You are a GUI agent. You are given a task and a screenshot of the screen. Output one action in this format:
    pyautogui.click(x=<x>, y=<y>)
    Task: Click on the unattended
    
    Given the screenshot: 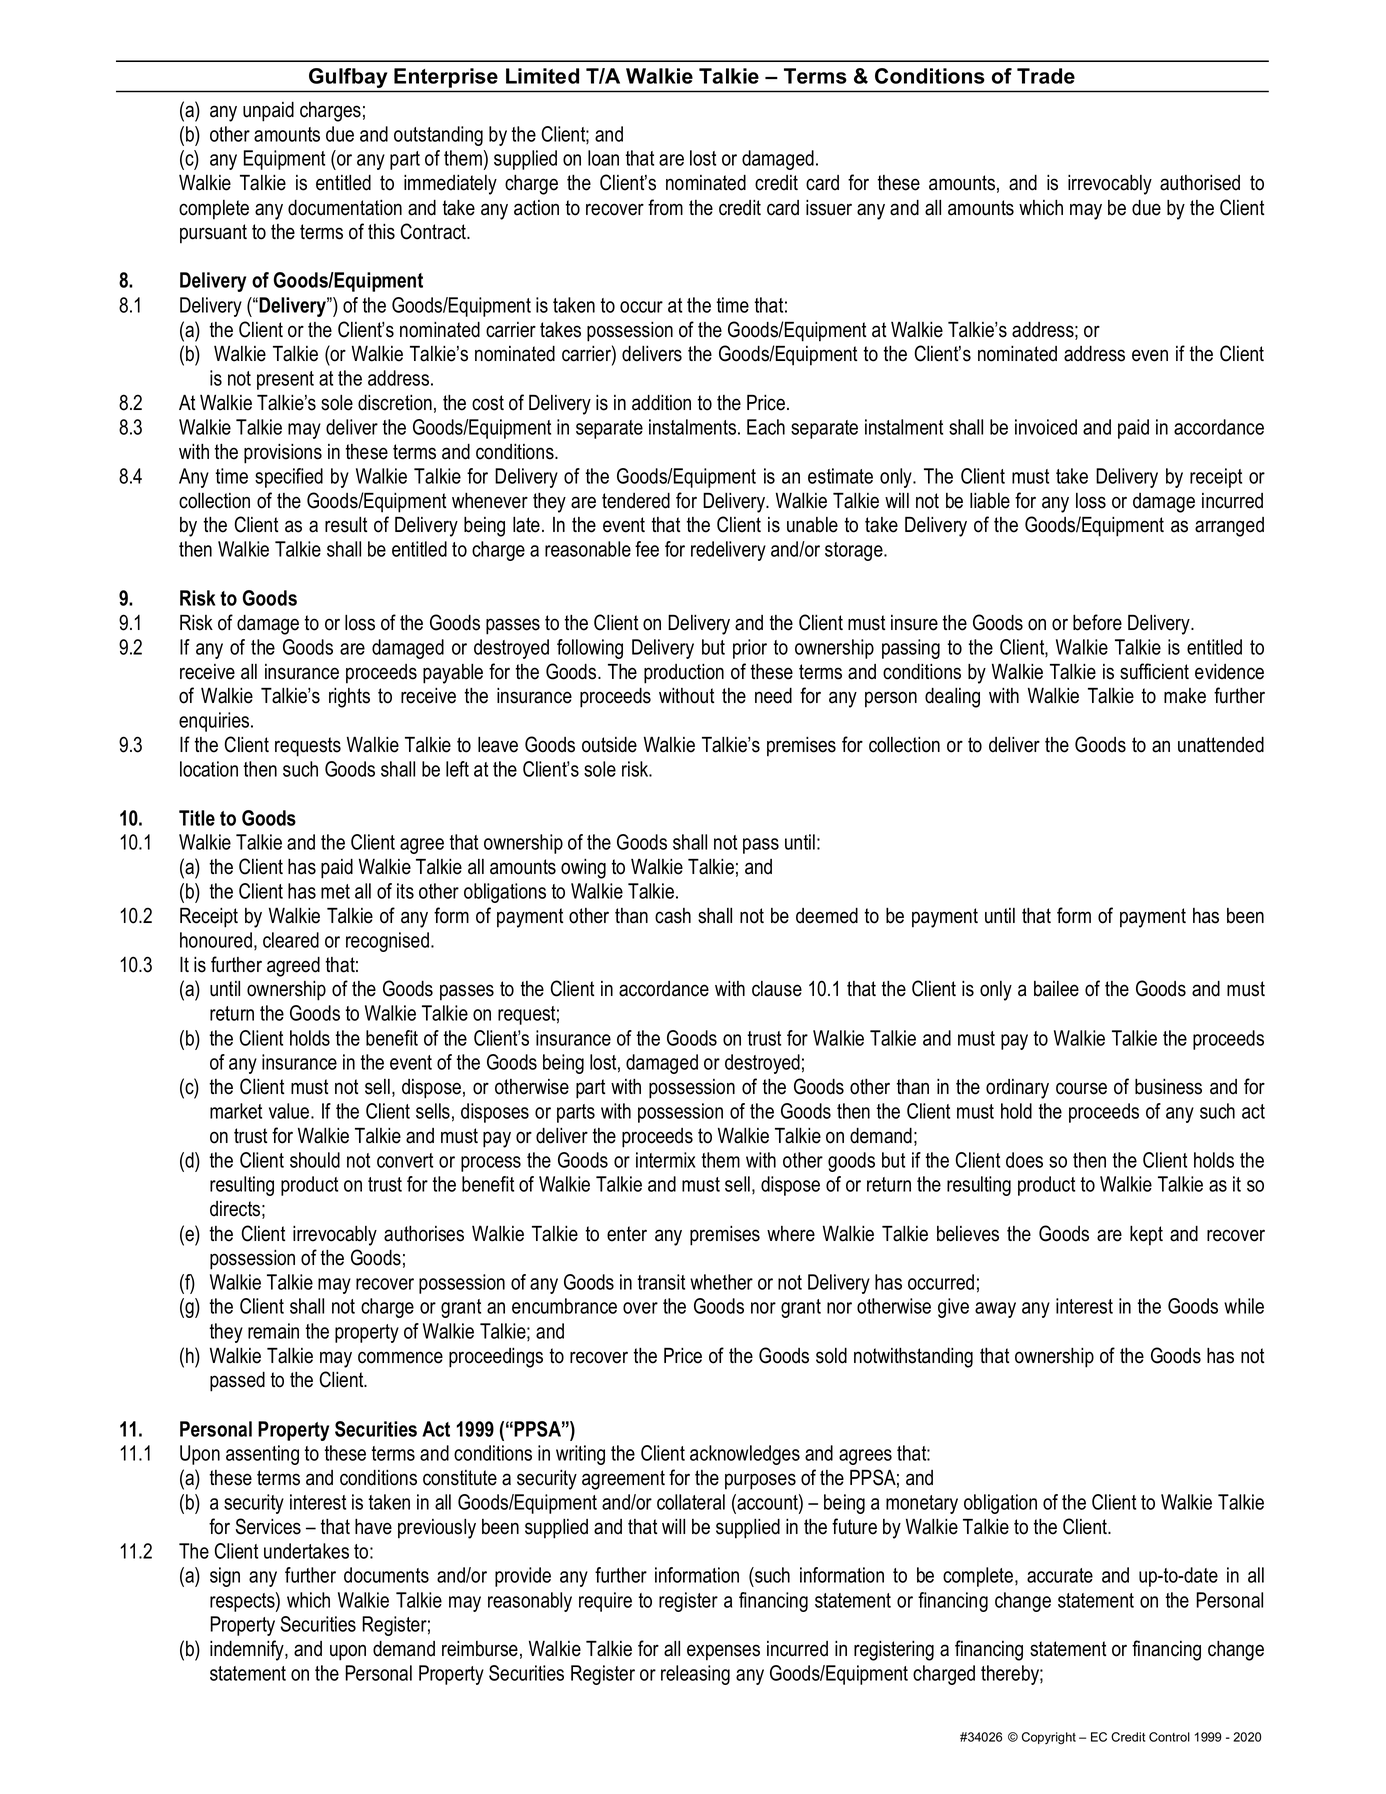 What is the action you would take?
    pyautogui.click(x=1221, y=744)
